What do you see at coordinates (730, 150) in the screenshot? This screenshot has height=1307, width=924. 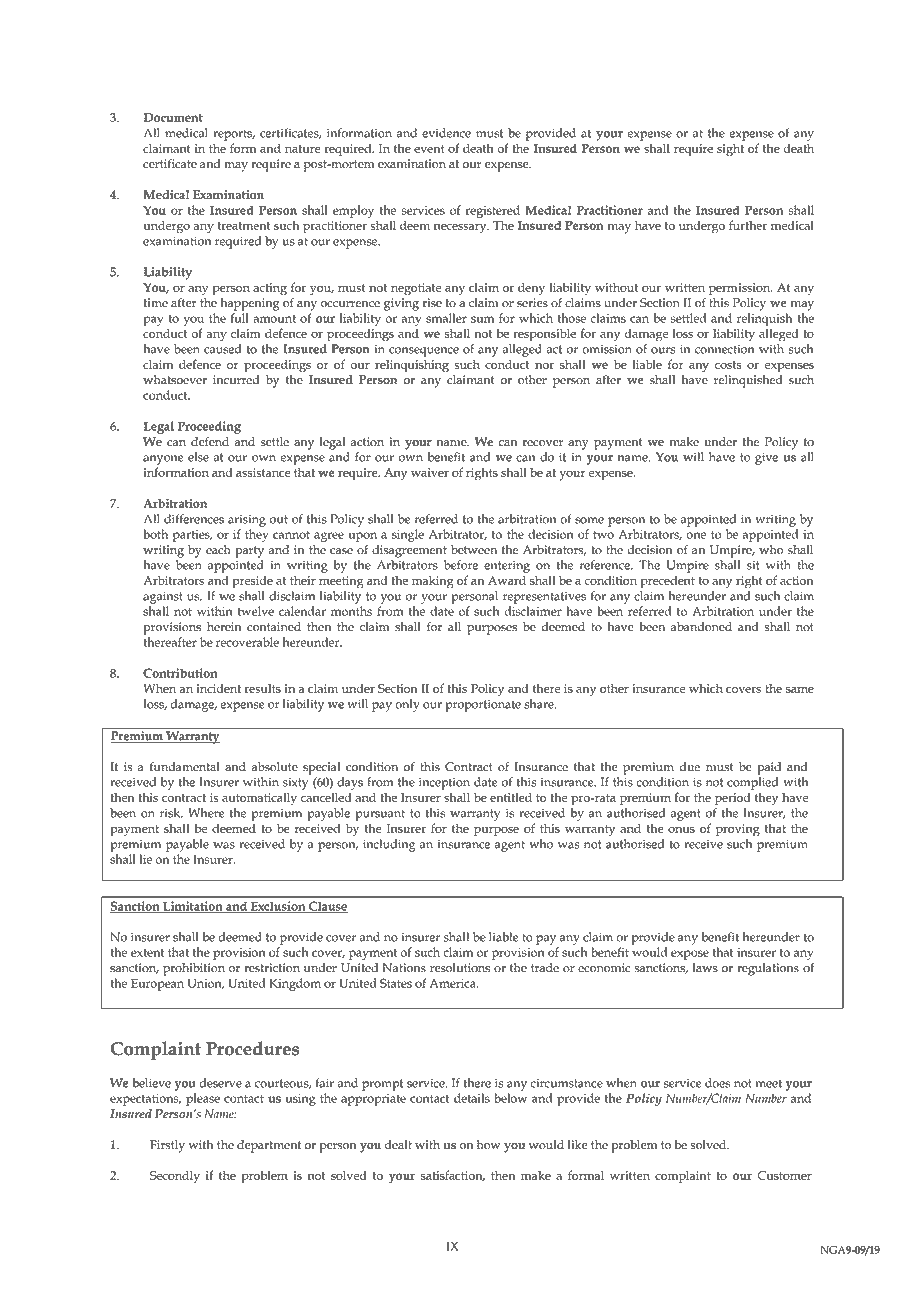 I see `sight` at bounding box center [730, 150].
